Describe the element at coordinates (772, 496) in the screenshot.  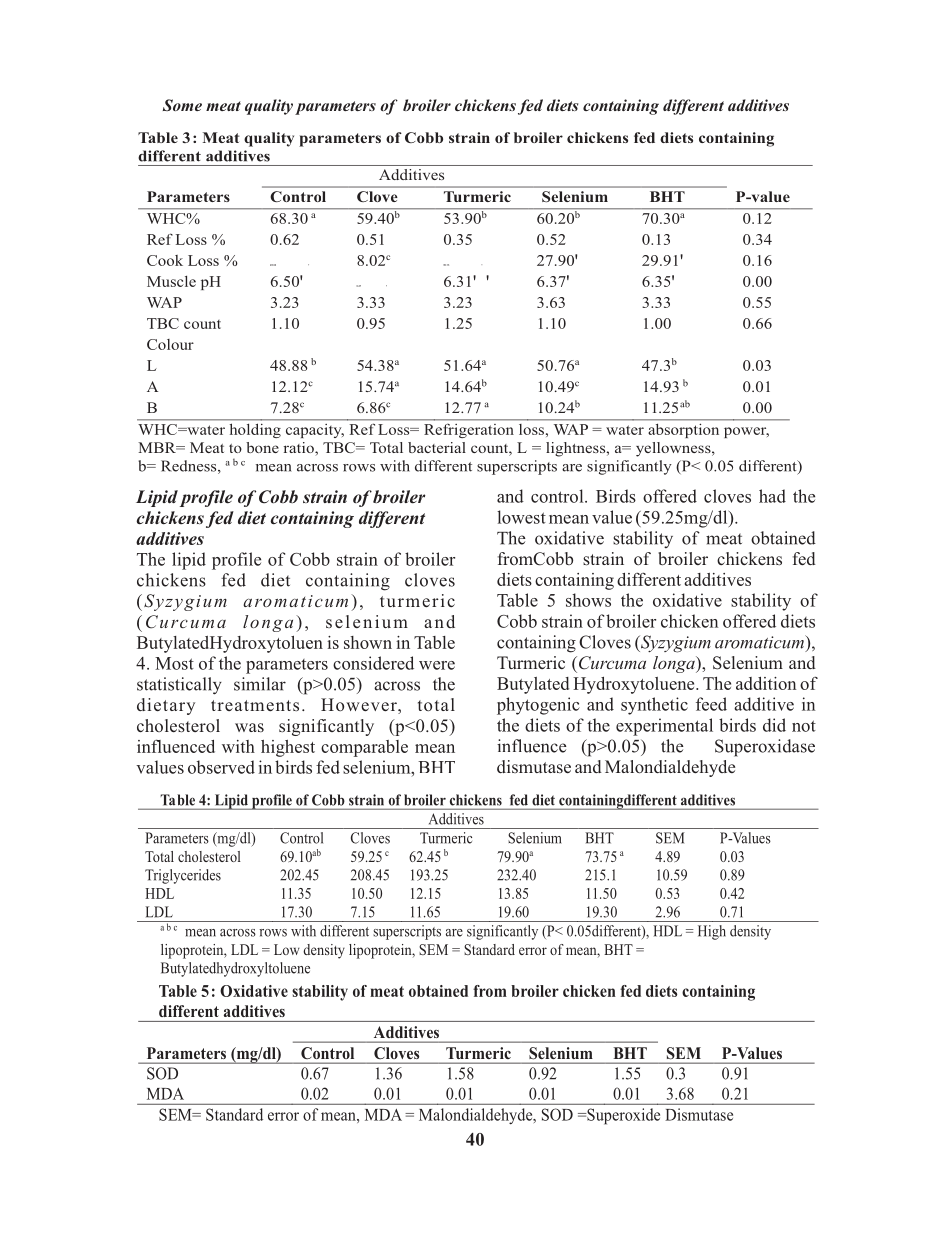
I see `had` at that location.
